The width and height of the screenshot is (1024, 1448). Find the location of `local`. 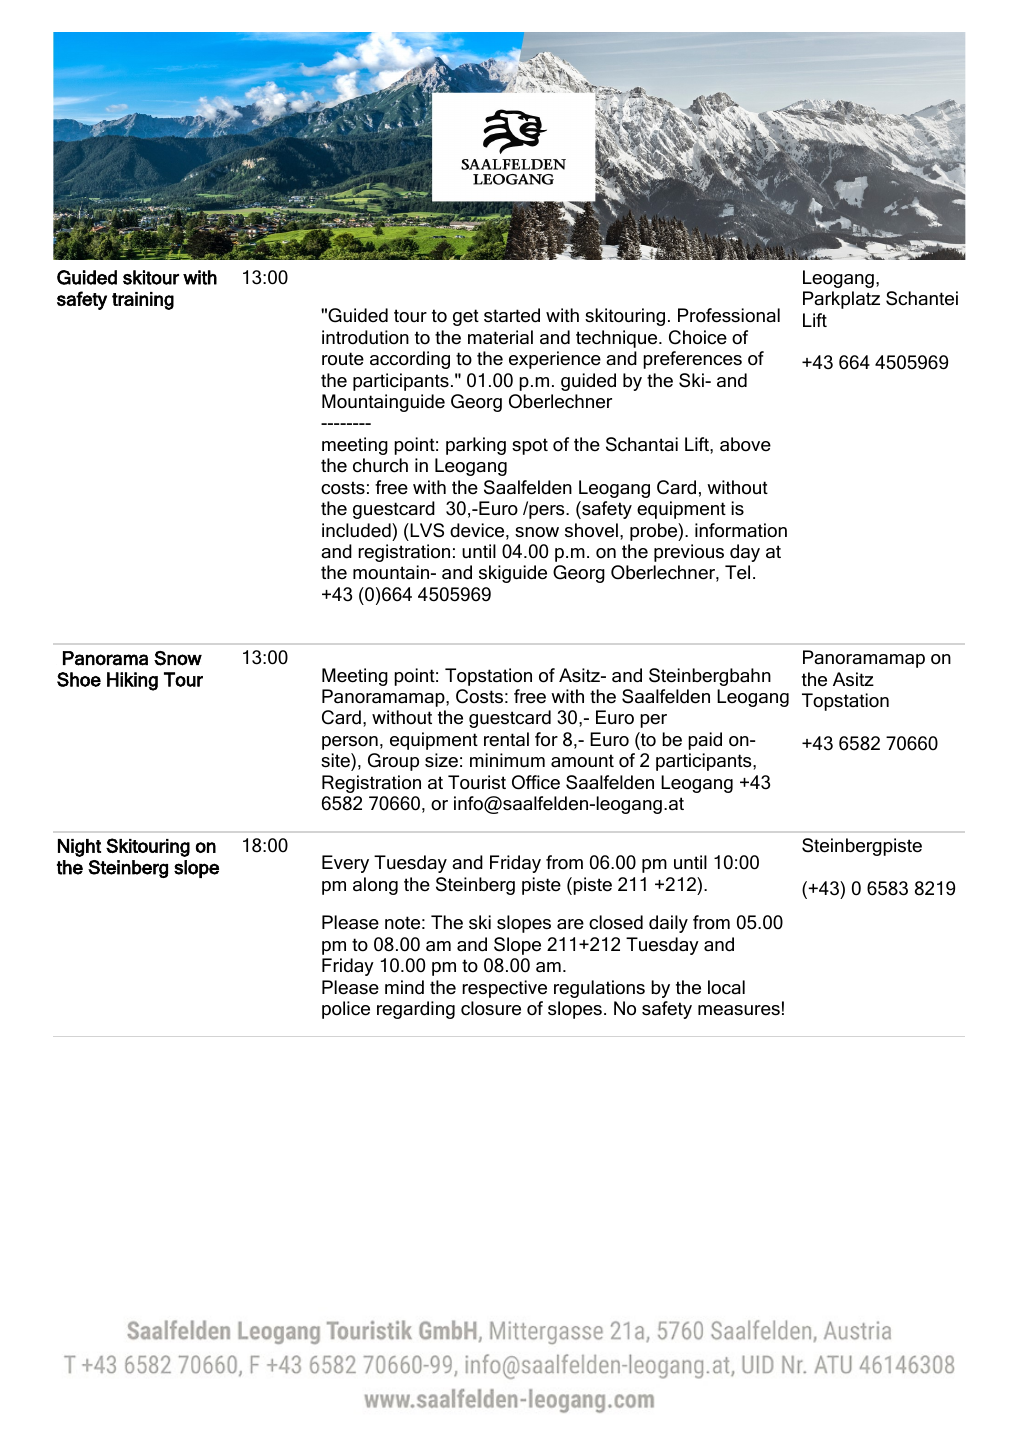

local is located at coordinates (726, 987).
